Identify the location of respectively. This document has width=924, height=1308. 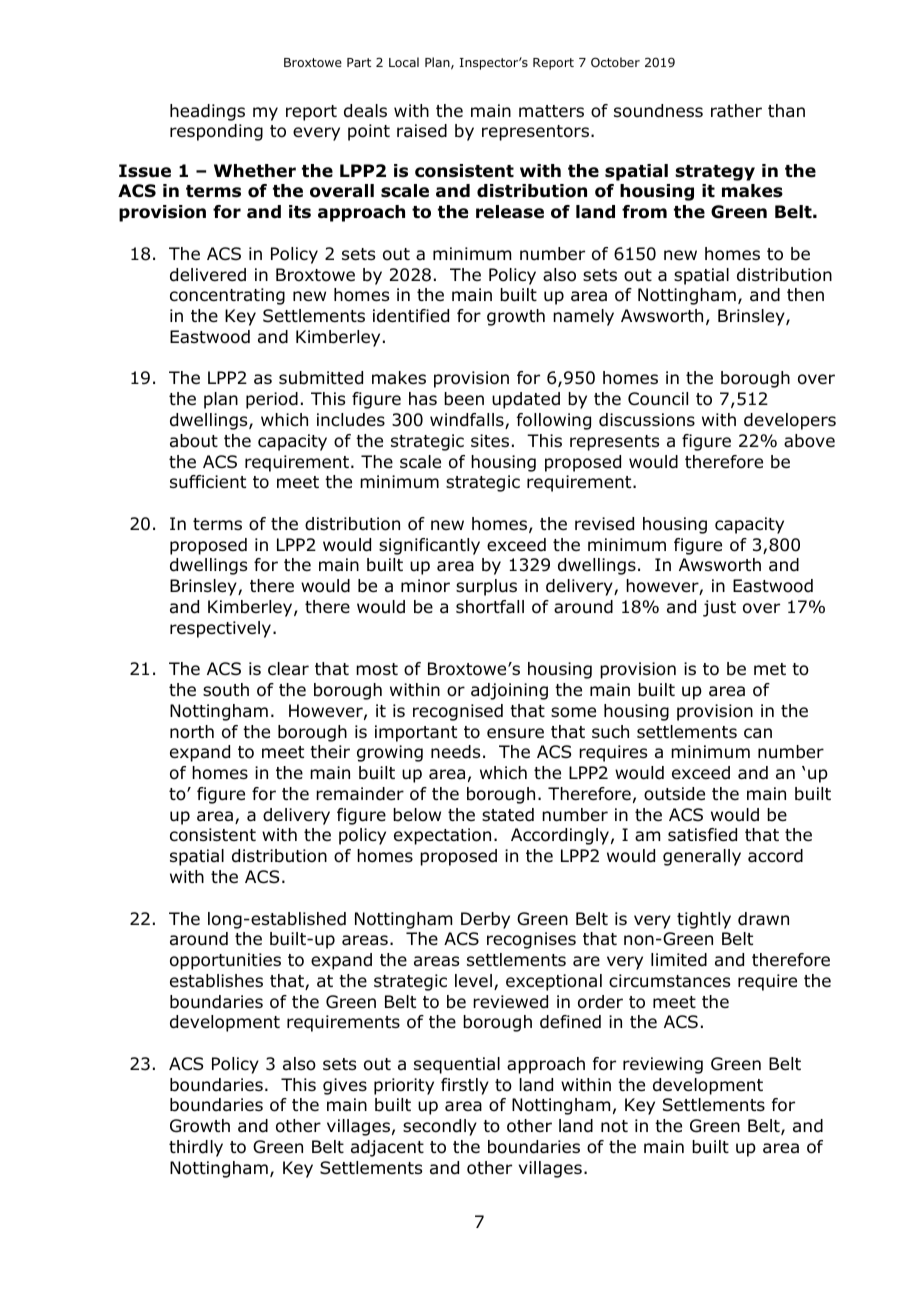
(222, 629).
